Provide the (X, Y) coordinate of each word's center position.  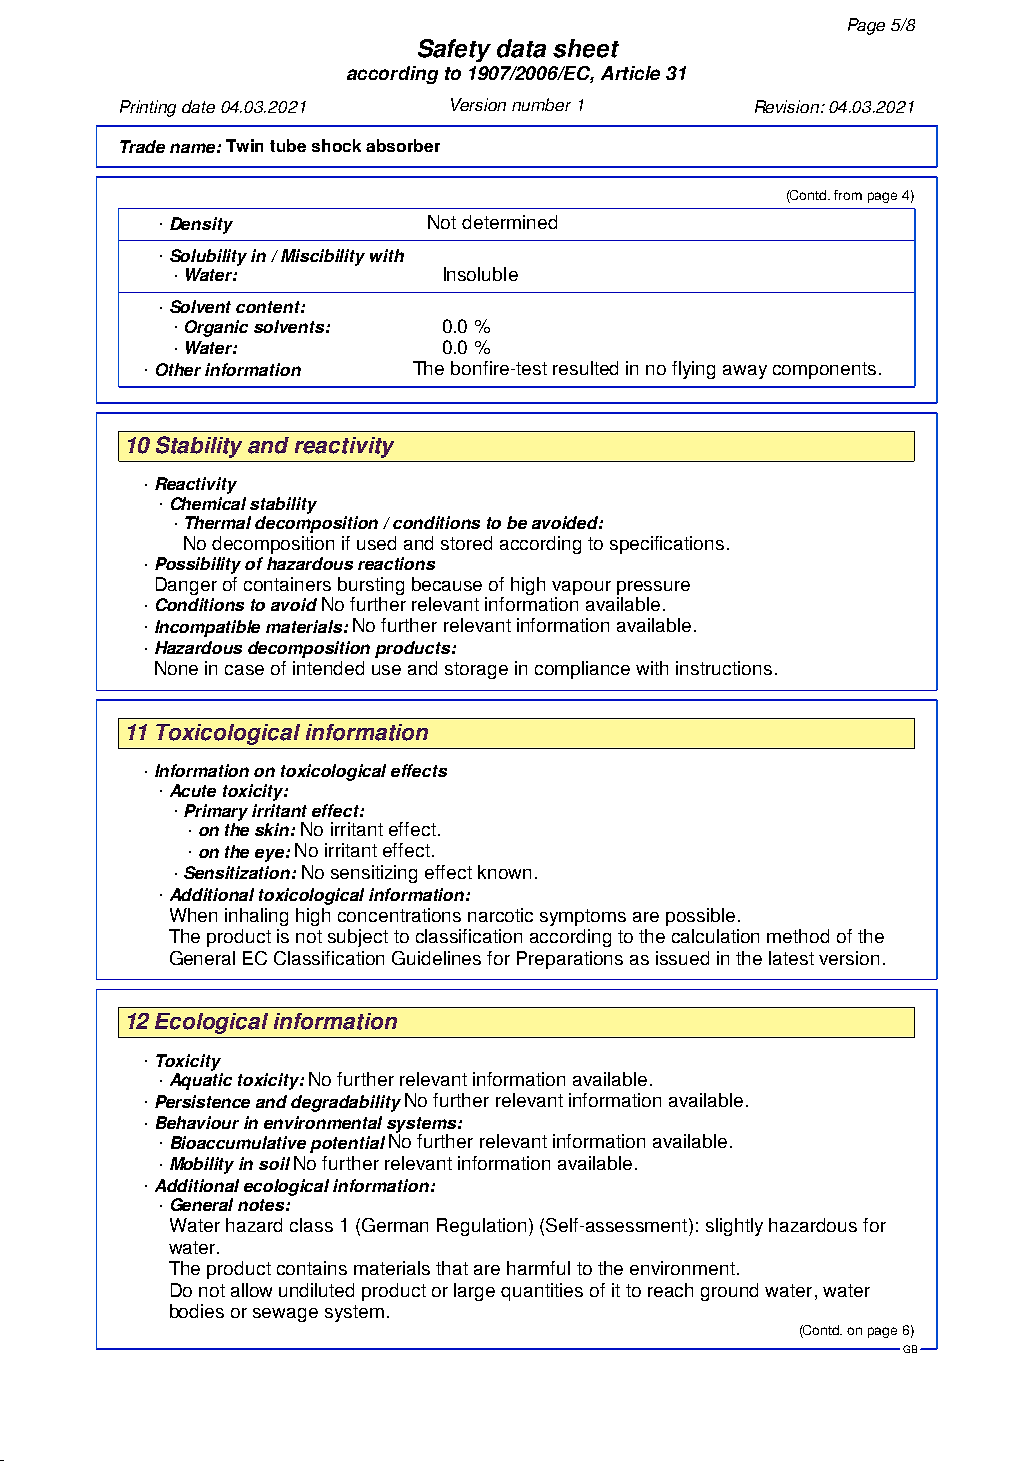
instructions (724, 668)
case (244, 670)
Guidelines (436, 958)
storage (476, 670)
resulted (585, 368)
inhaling (256, 917)
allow (251, 1290)
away (745, 372)
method (798, 936)
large (474, 1292)
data (521, 48)
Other (178, 369)
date (198, 106)
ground (729, 1292)
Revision (788, 106)
